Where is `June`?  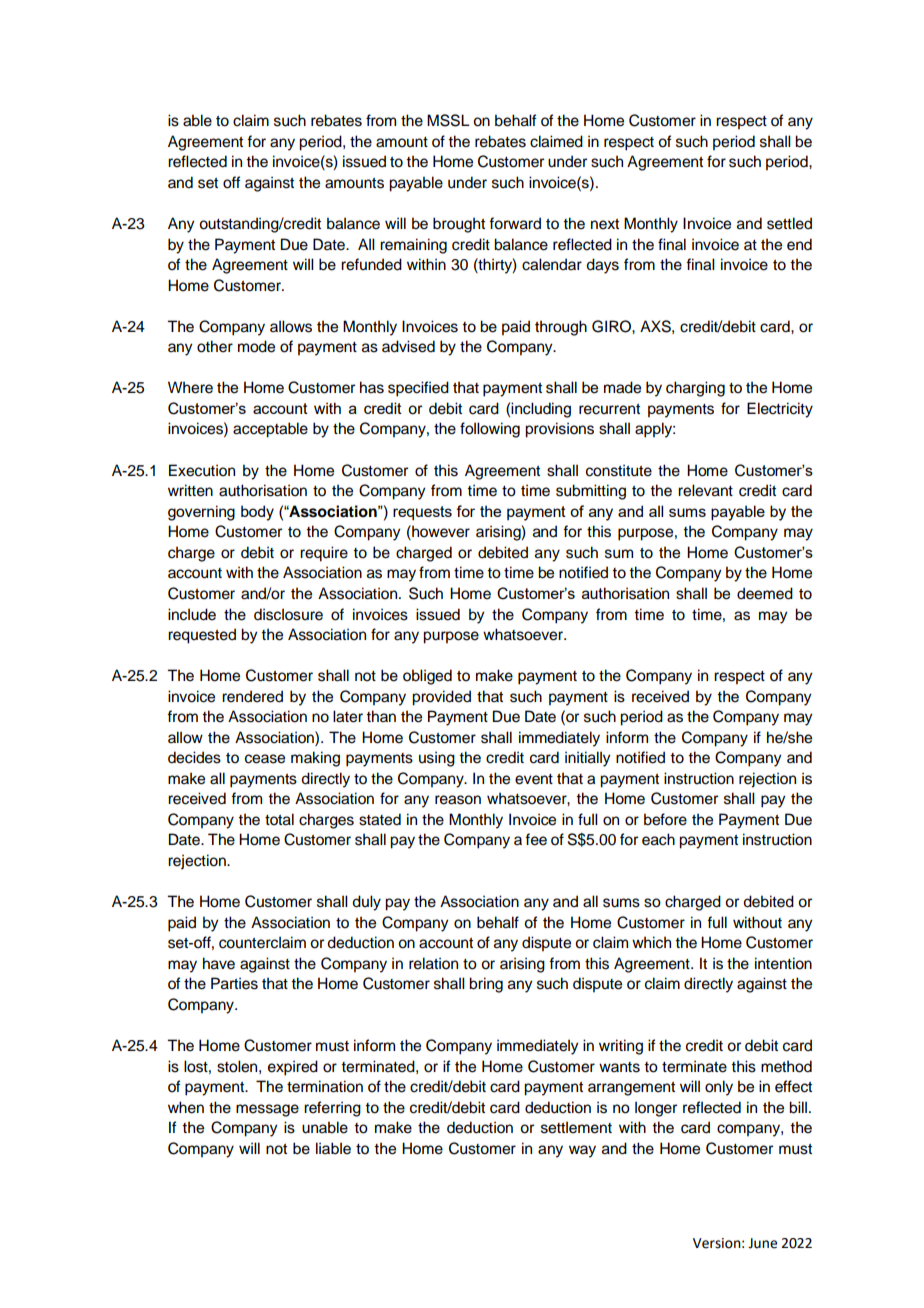 June is located at coordinates (762, 1243).
